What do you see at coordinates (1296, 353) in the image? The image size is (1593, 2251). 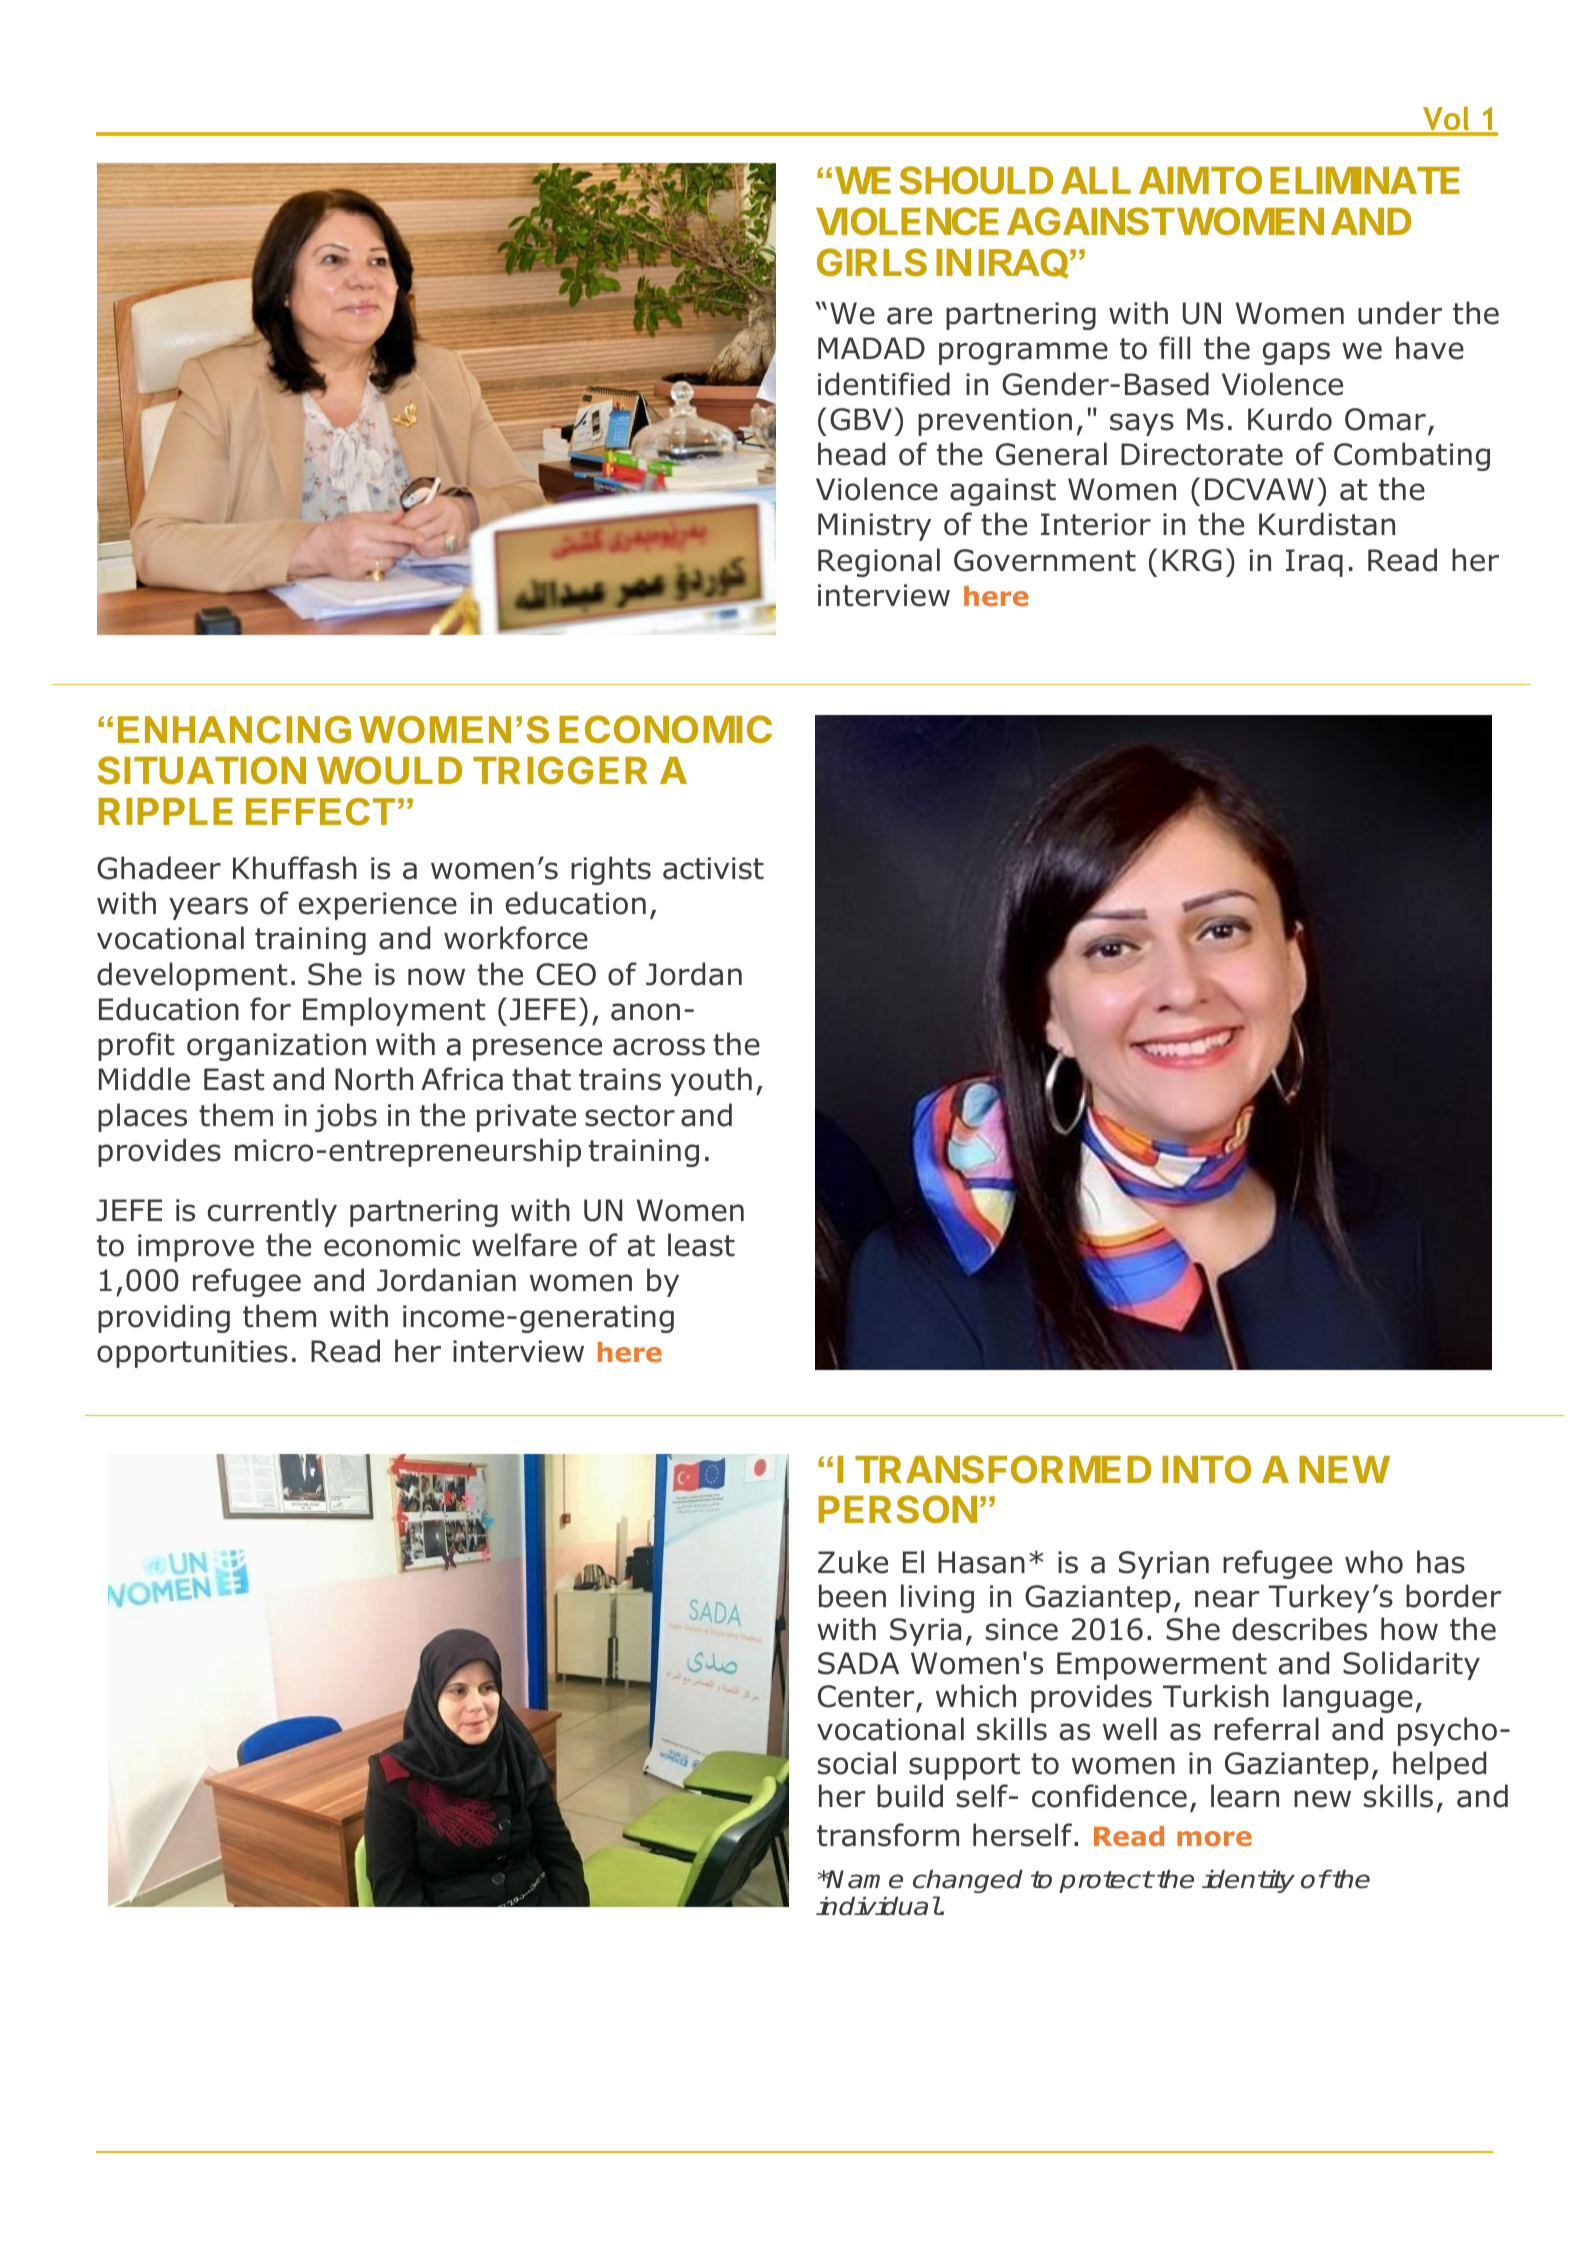 I see `gaps` at bounding box center [1296, 353].
